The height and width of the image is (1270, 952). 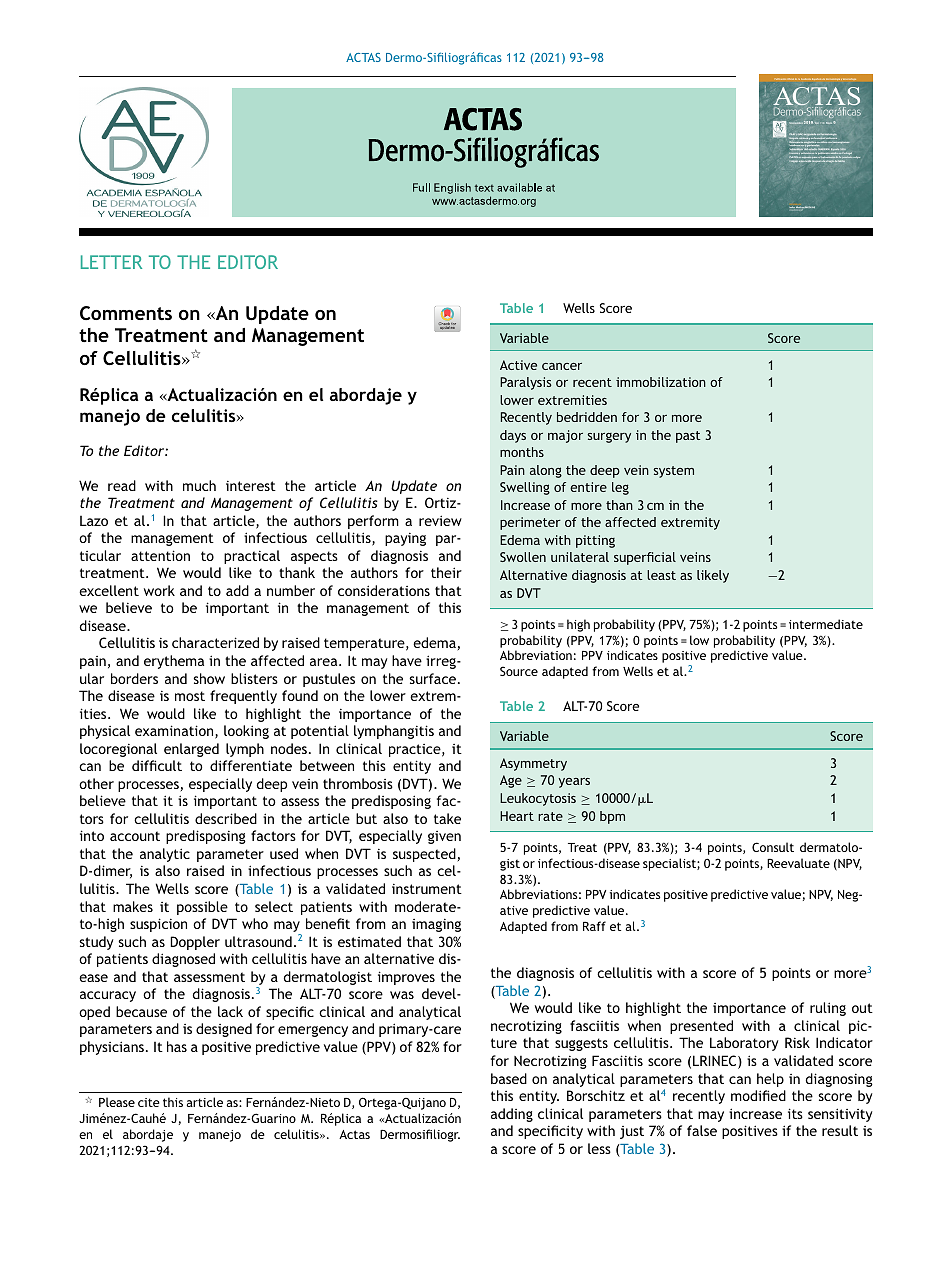 I want to click on most, so click(x=190, y=696).
